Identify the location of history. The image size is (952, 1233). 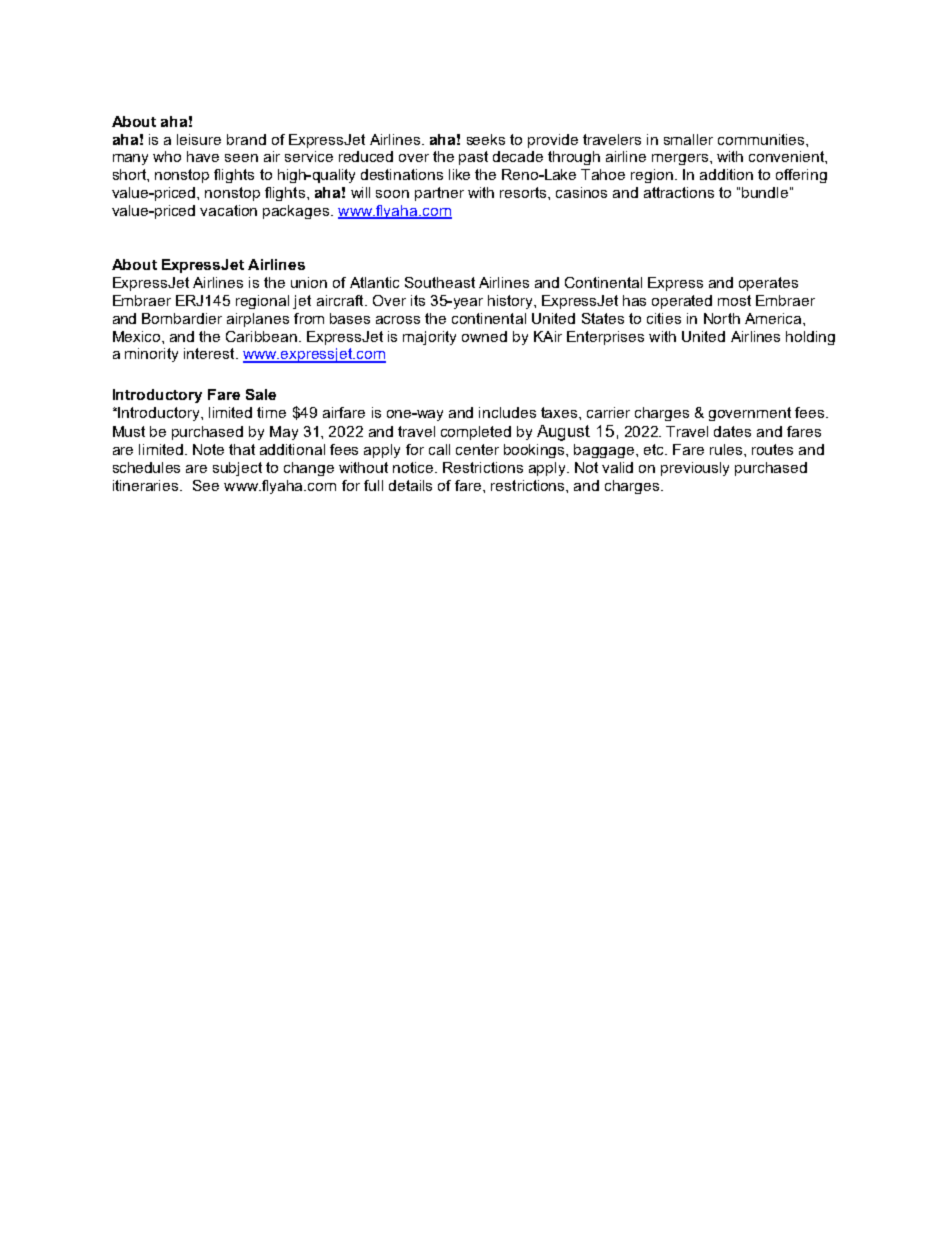
(511, 302).
